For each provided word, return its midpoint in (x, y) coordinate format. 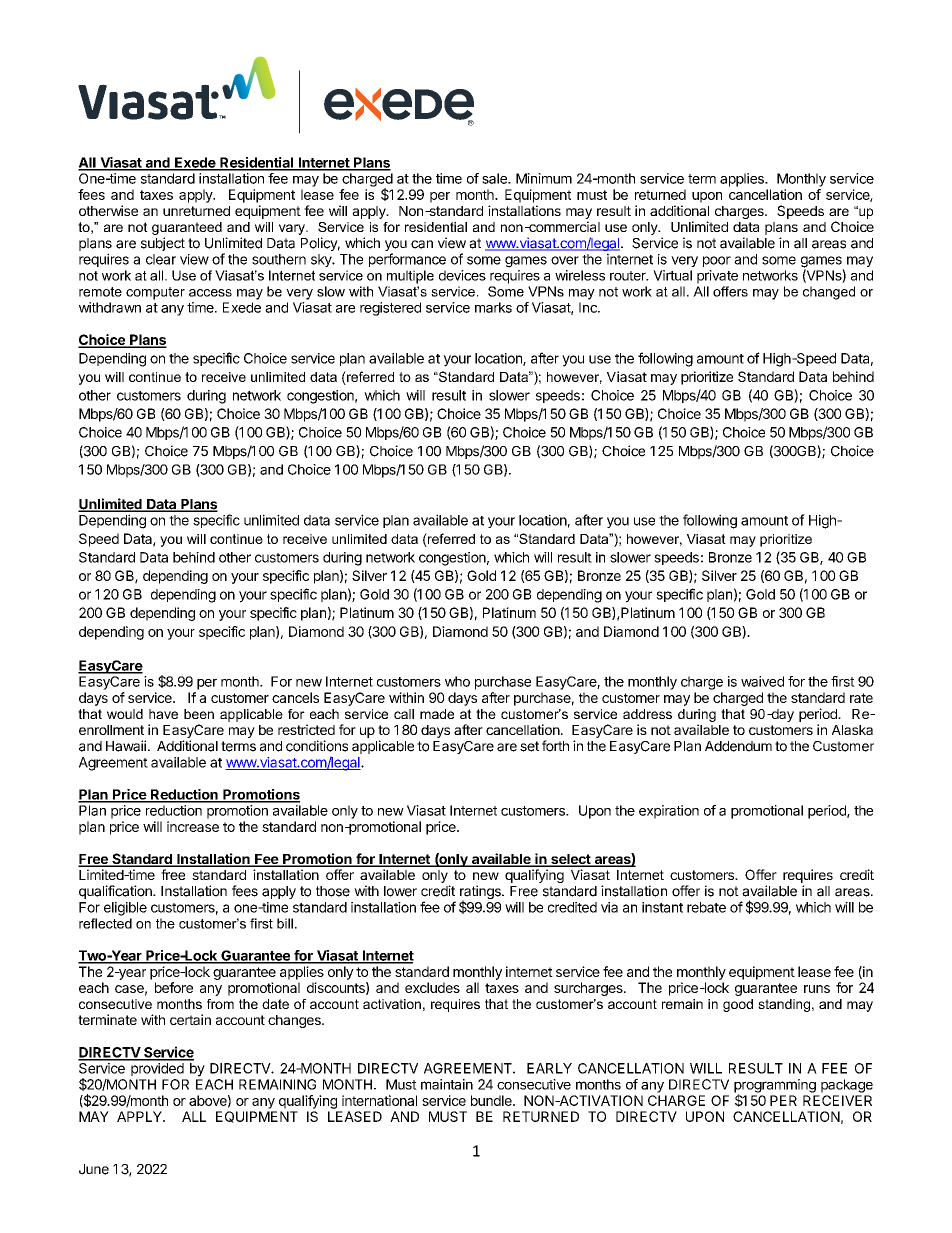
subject (163, 244)
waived (762, 681)
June (94, 1169)
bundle (492, 1100)
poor (717, 261)
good (738, 1005)
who (457, 681)
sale (495, 178)
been (199, 714)
